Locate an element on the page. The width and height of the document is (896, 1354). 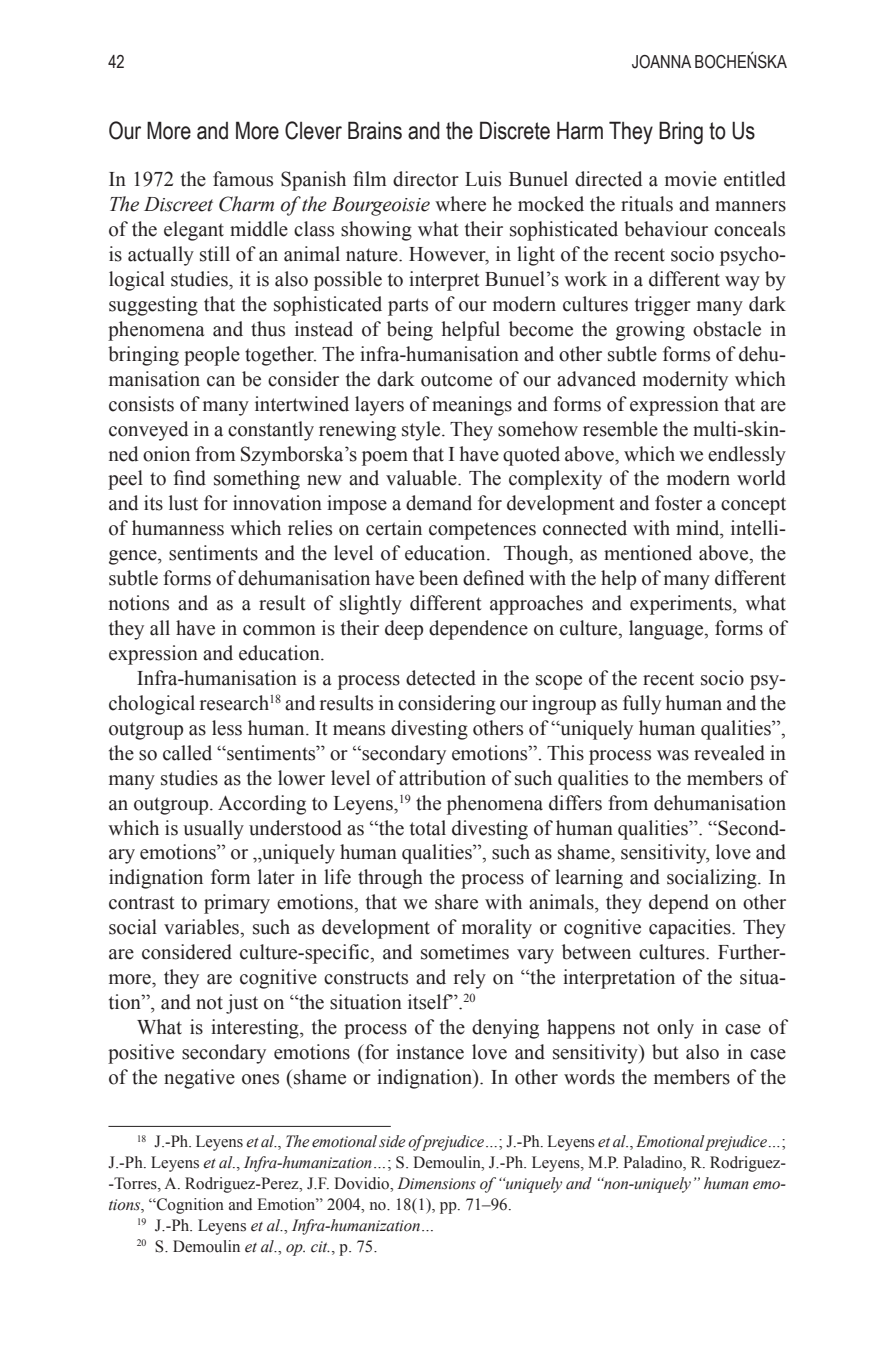
Dimensions is located at coordinates (436, 1183).
